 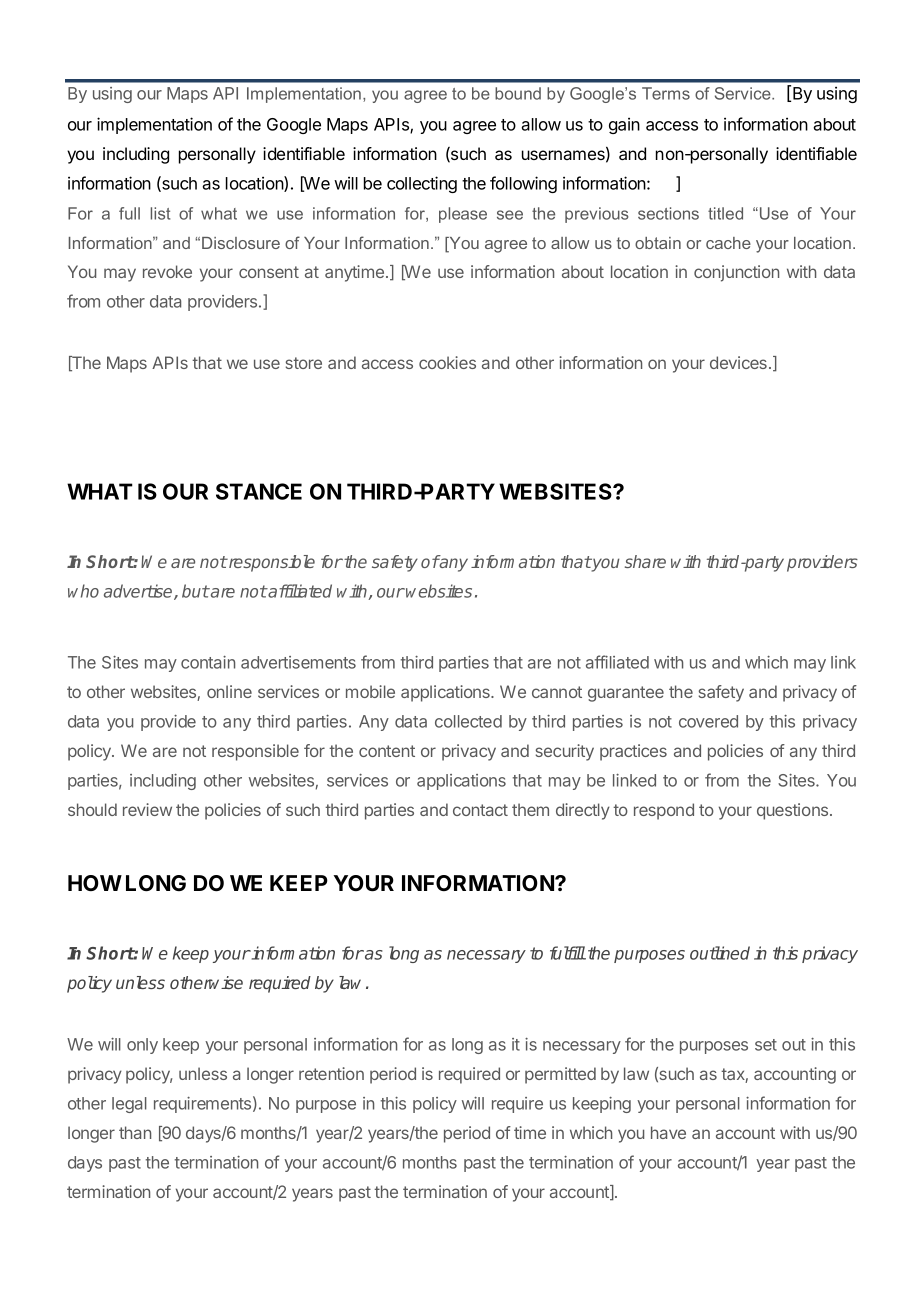 I want to click on but, so click(x=195, y=591).
